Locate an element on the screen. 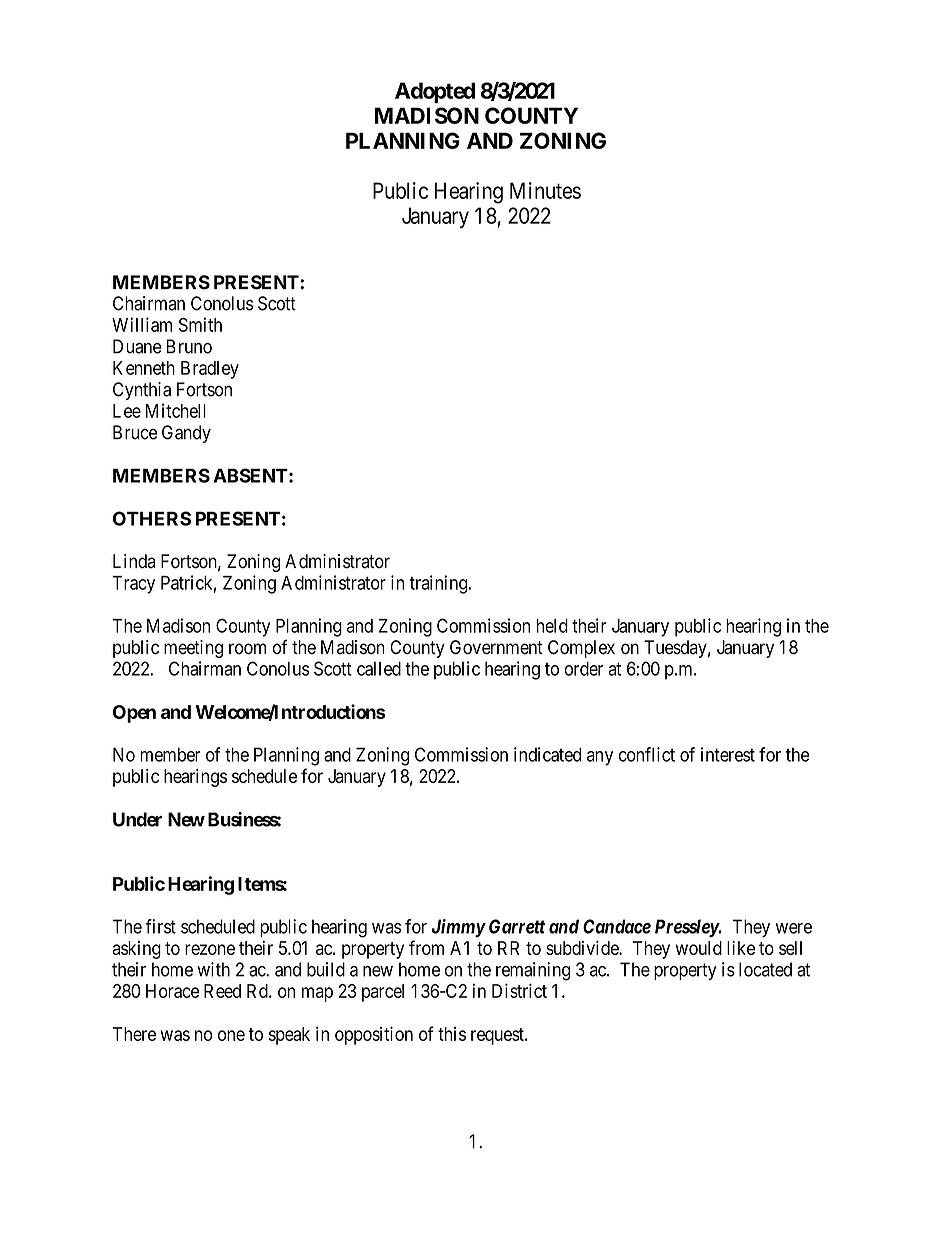 This screenshot has height=1233, width=952. Bradley is located at coordinates (210, 370).
